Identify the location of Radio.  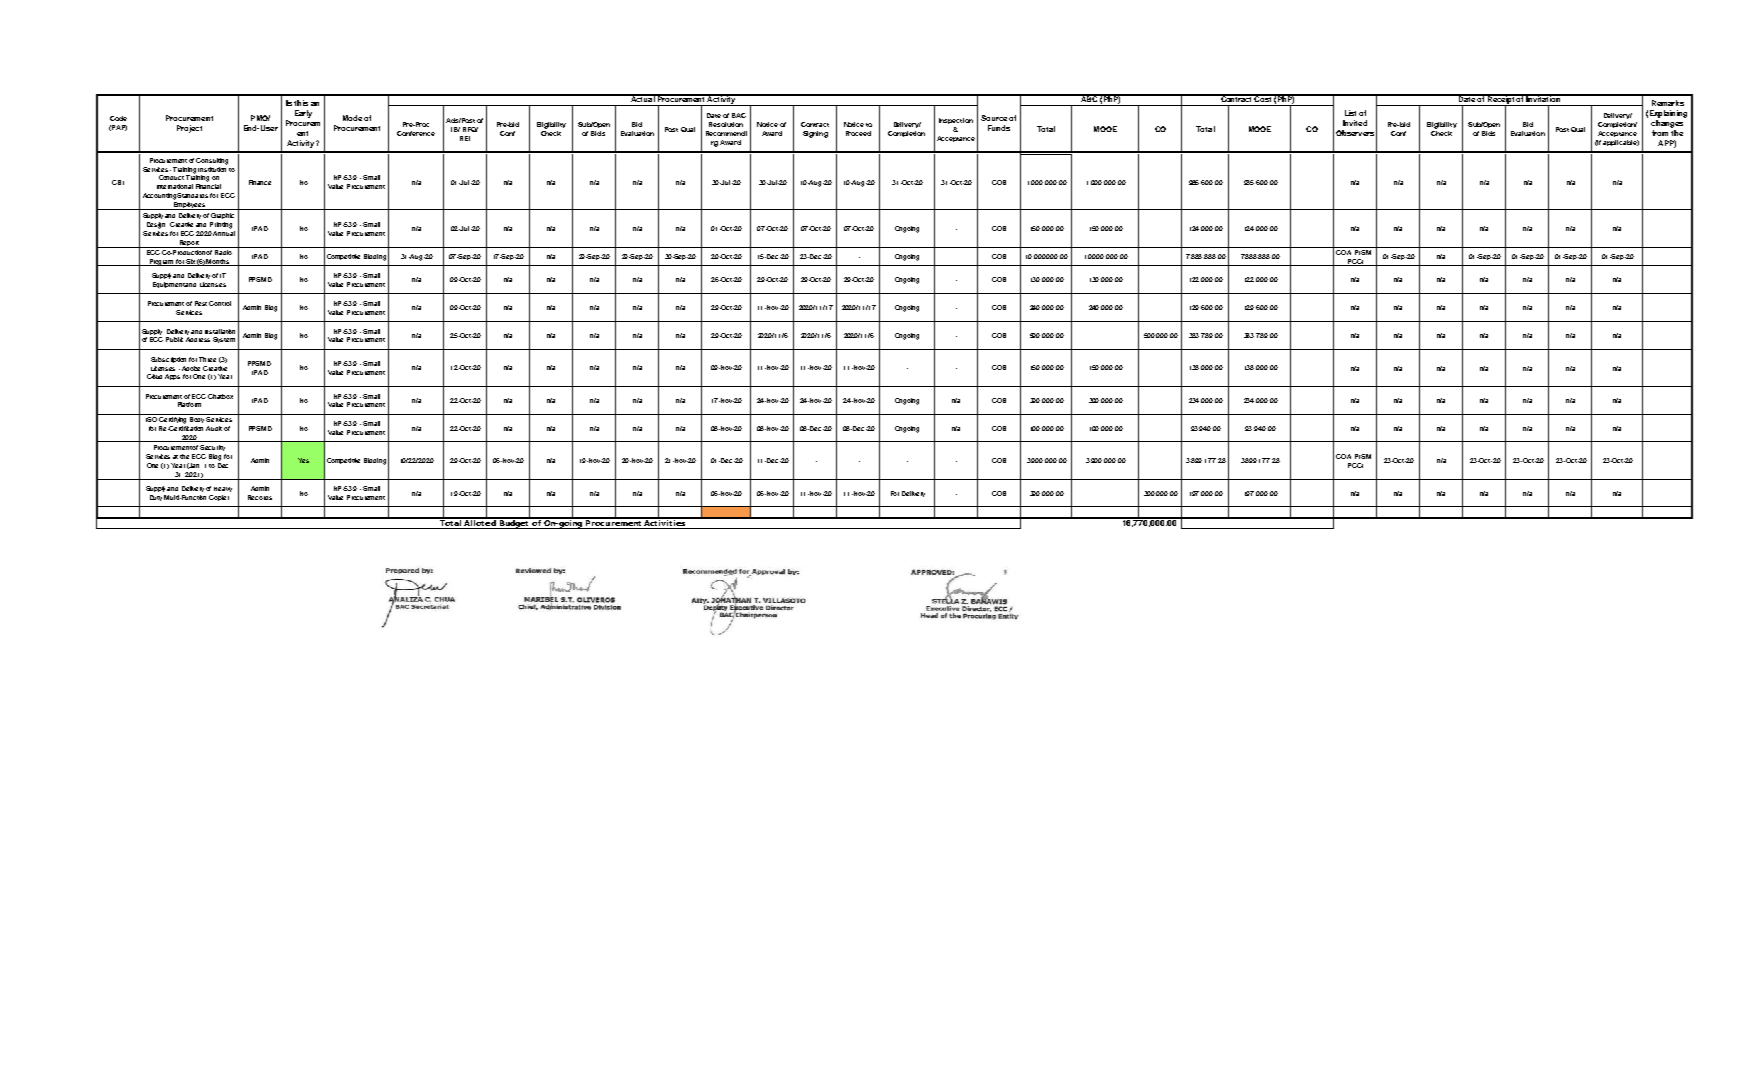
(224, 251).
